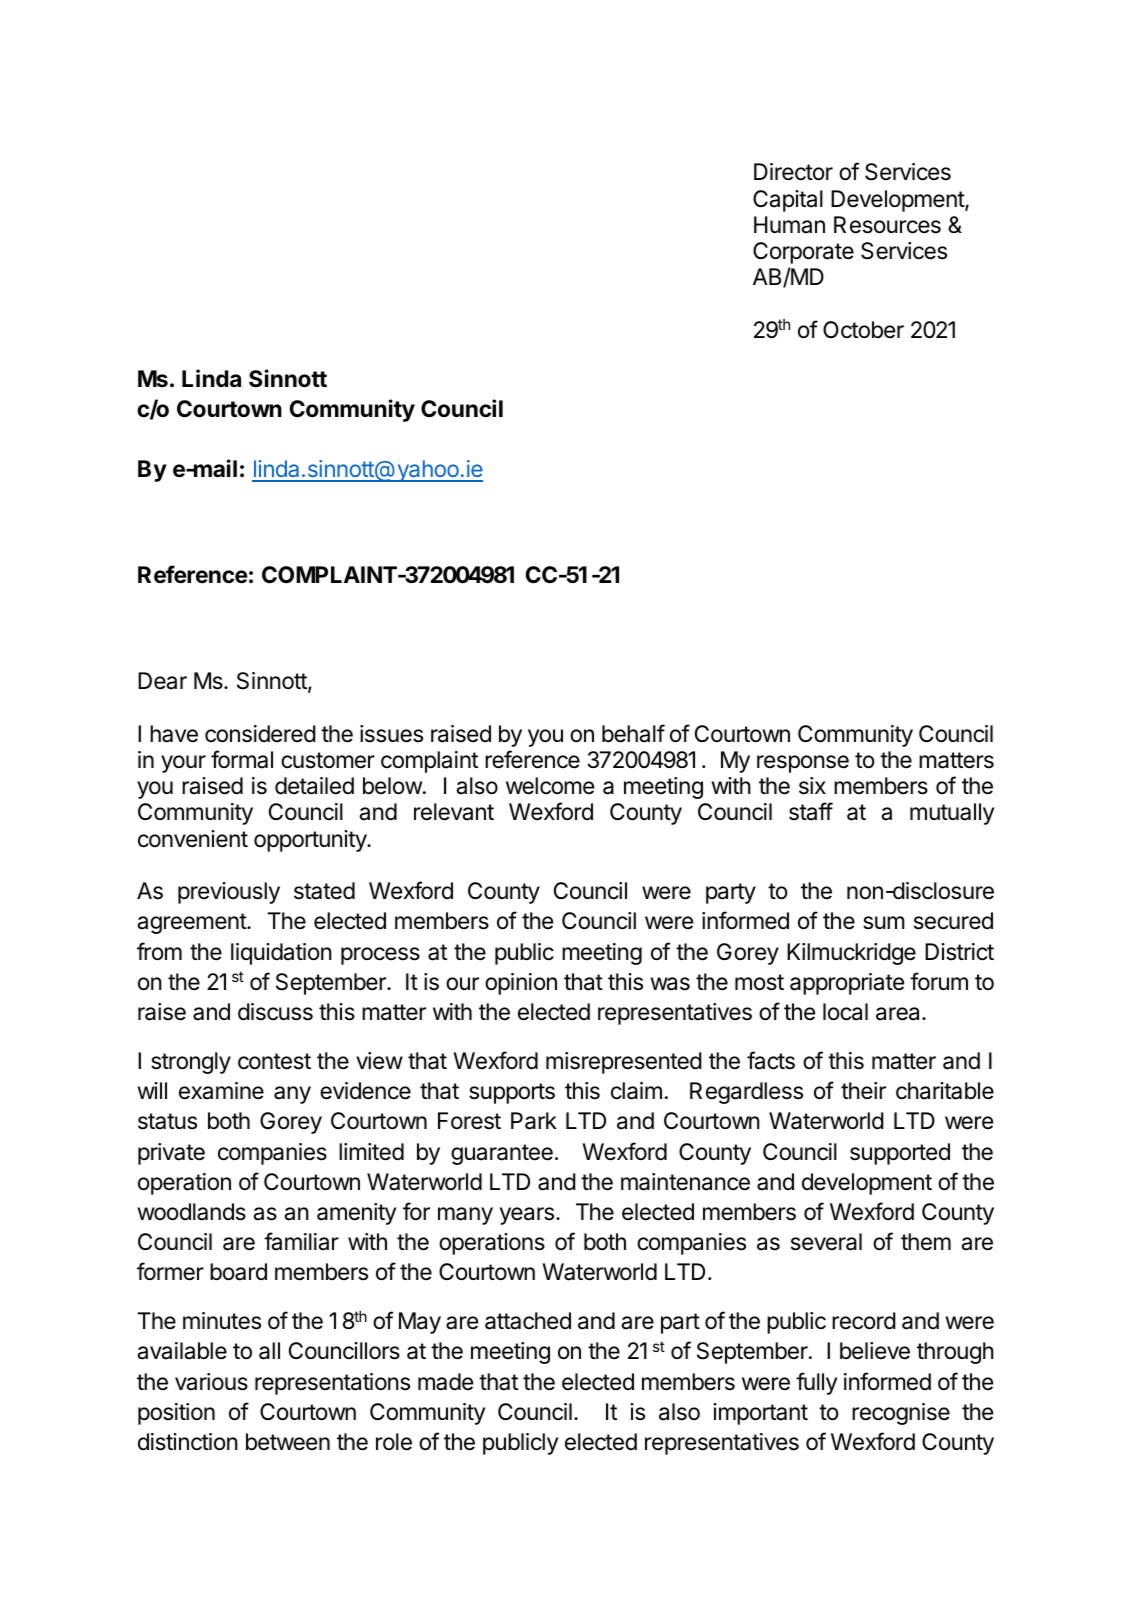  Describe the element at coordinates (811, 811) in the screenshot. I see `staff` at that location.
